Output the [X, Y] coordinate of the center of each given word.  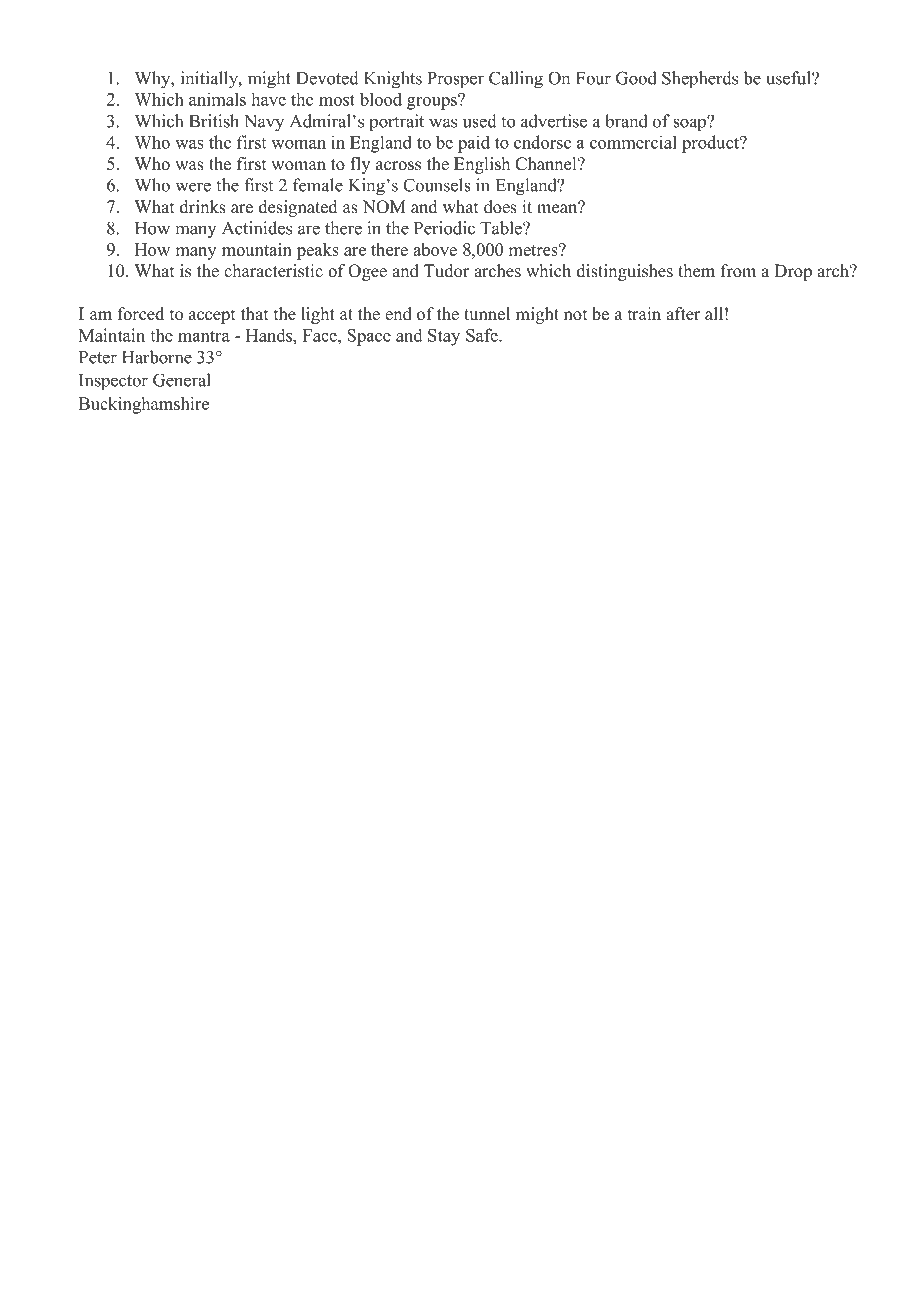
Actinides [257, 228]
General [182, 380]
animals [217, 99]
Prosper [455, 80]
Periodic [444, 228]
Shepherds [700, 80]
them [696, 271]
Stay [444, 337]
